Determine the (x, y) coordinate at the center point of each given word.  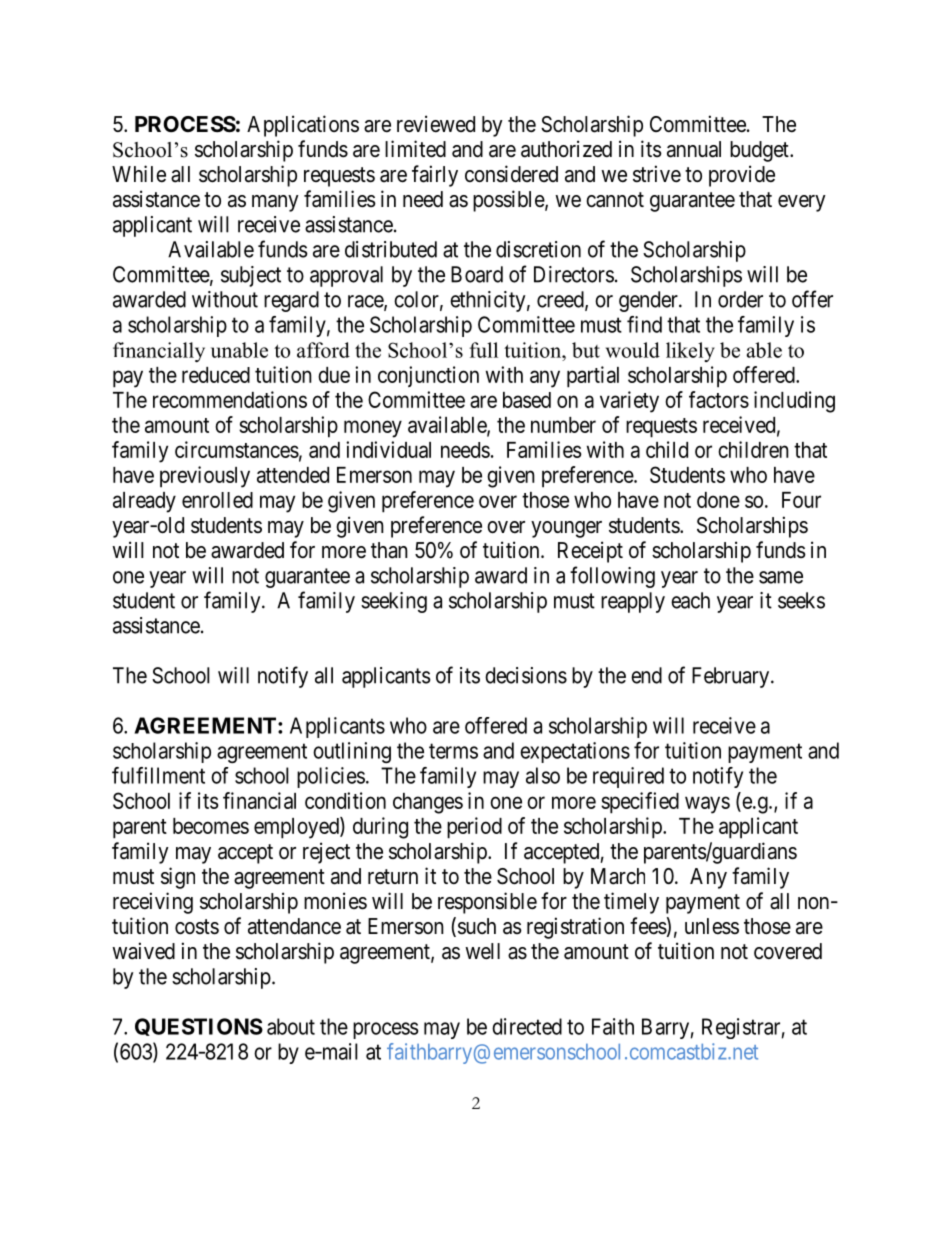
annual (694, 149)
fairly (435, 176)
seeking (394, 602)
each (690, 600)
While (139, 174)
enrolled (217, 500)
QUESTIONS (199, 1027)
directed (527, 1026)
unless (712, 926)
